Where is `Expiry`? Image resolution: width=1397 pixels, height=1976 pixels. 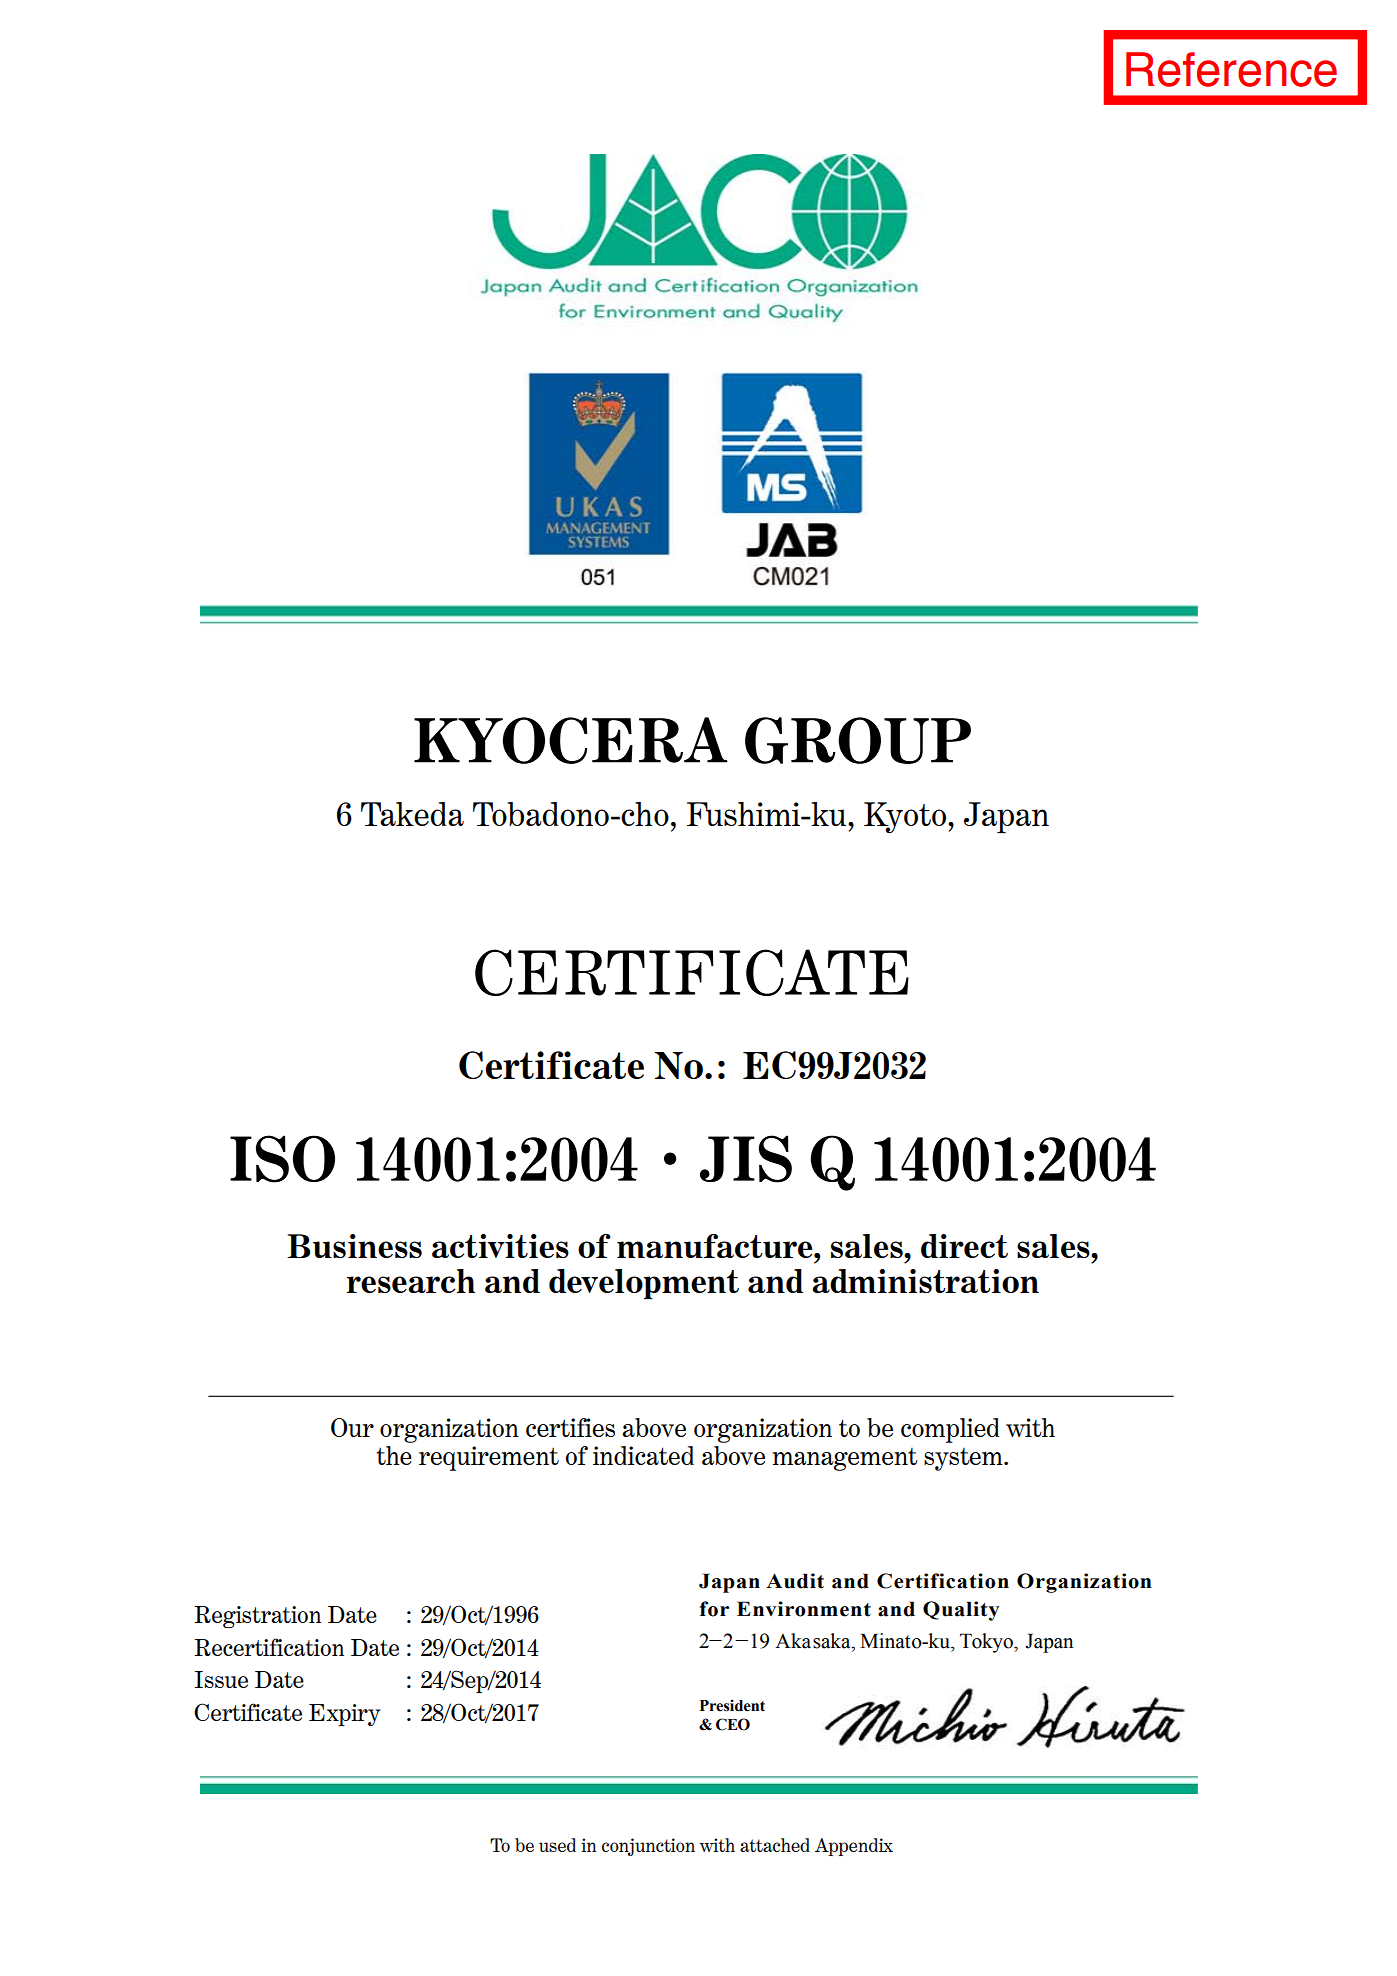
Expiry is located at coordinates (344, 1715).
